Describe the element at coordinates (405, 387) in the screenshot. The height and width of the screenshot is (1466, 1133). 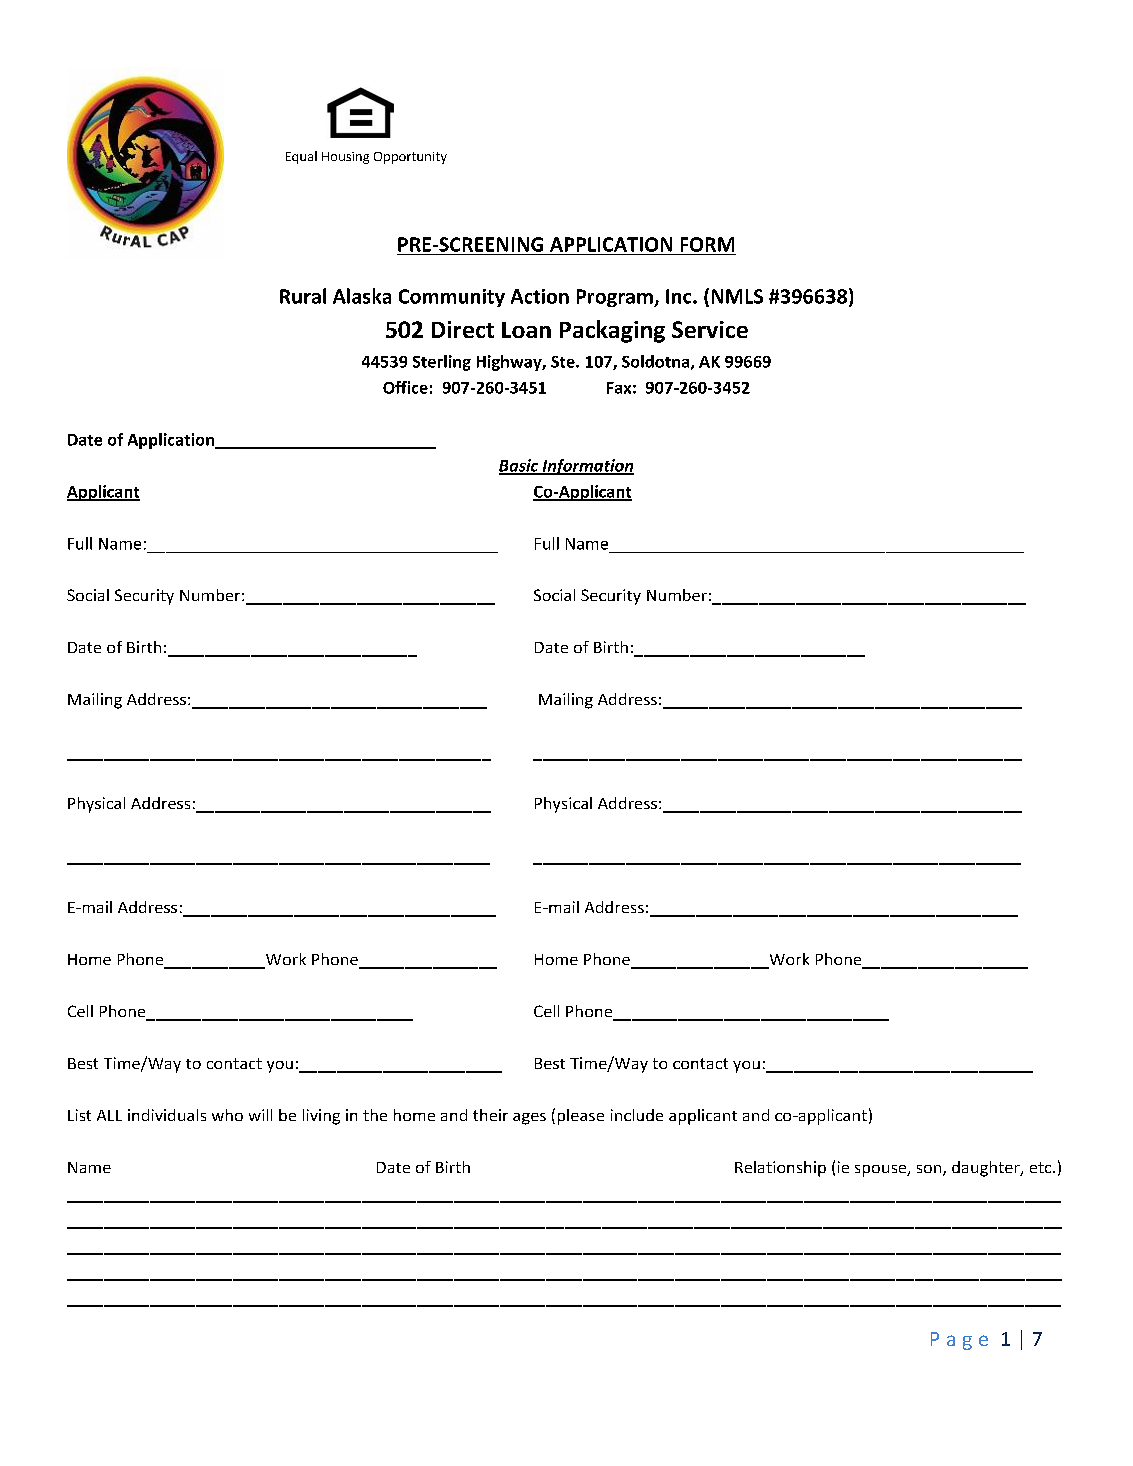
I see `Office` at that location.
